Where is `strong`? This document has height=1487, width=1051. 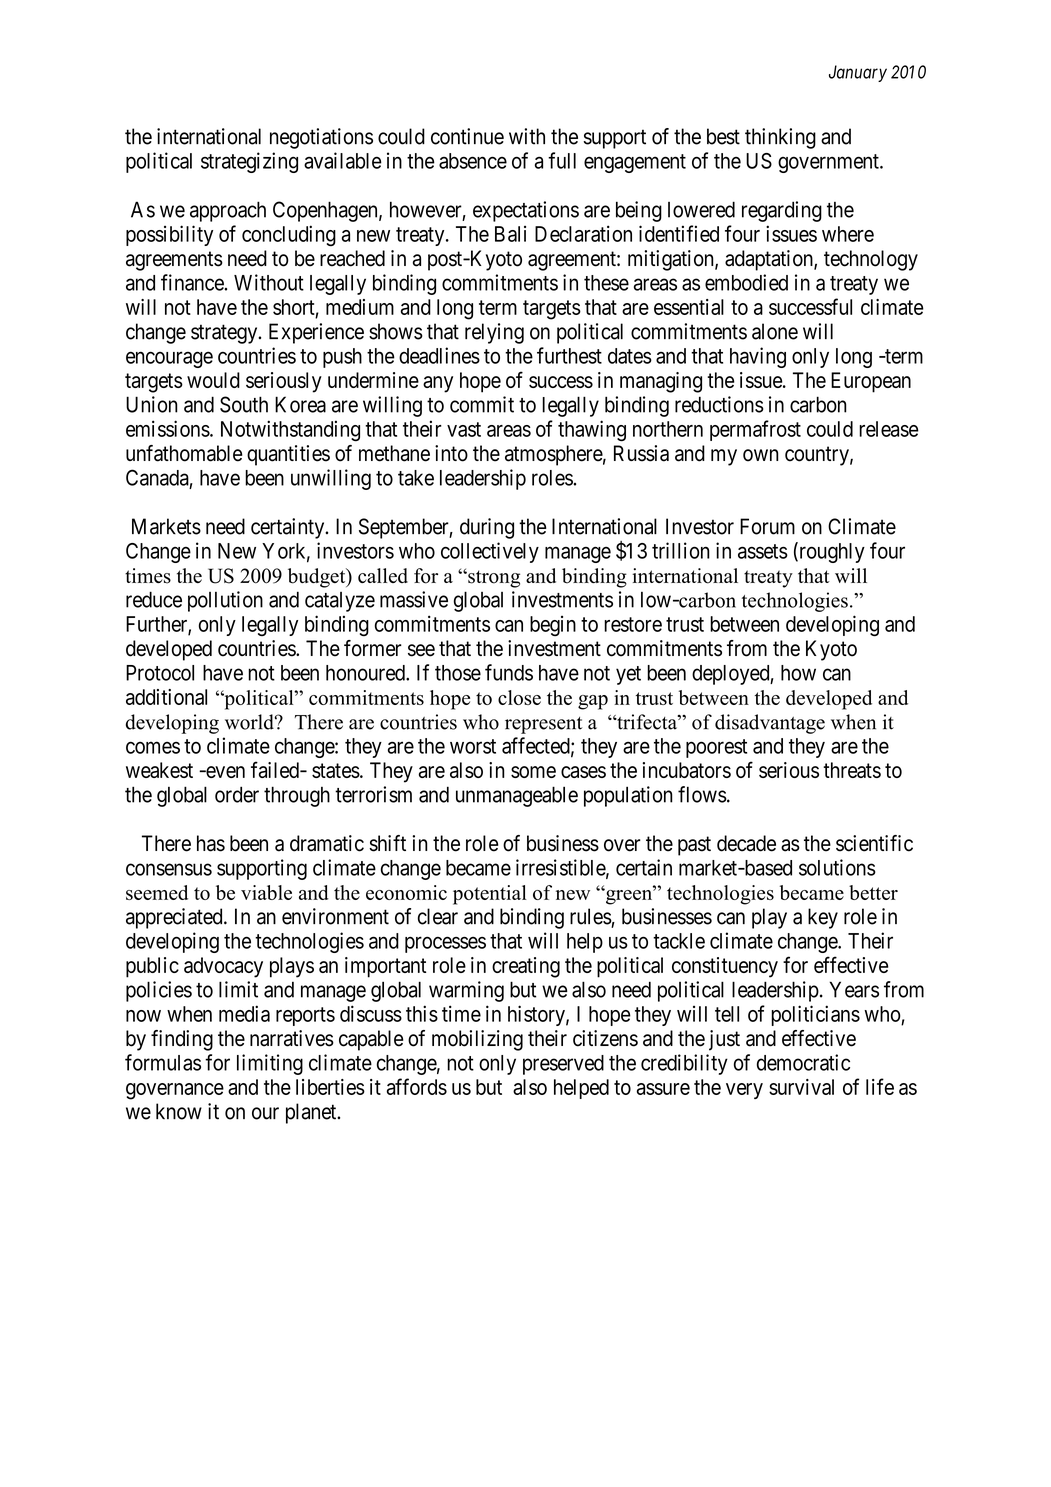
strong is located at coordinates (493, 579).
